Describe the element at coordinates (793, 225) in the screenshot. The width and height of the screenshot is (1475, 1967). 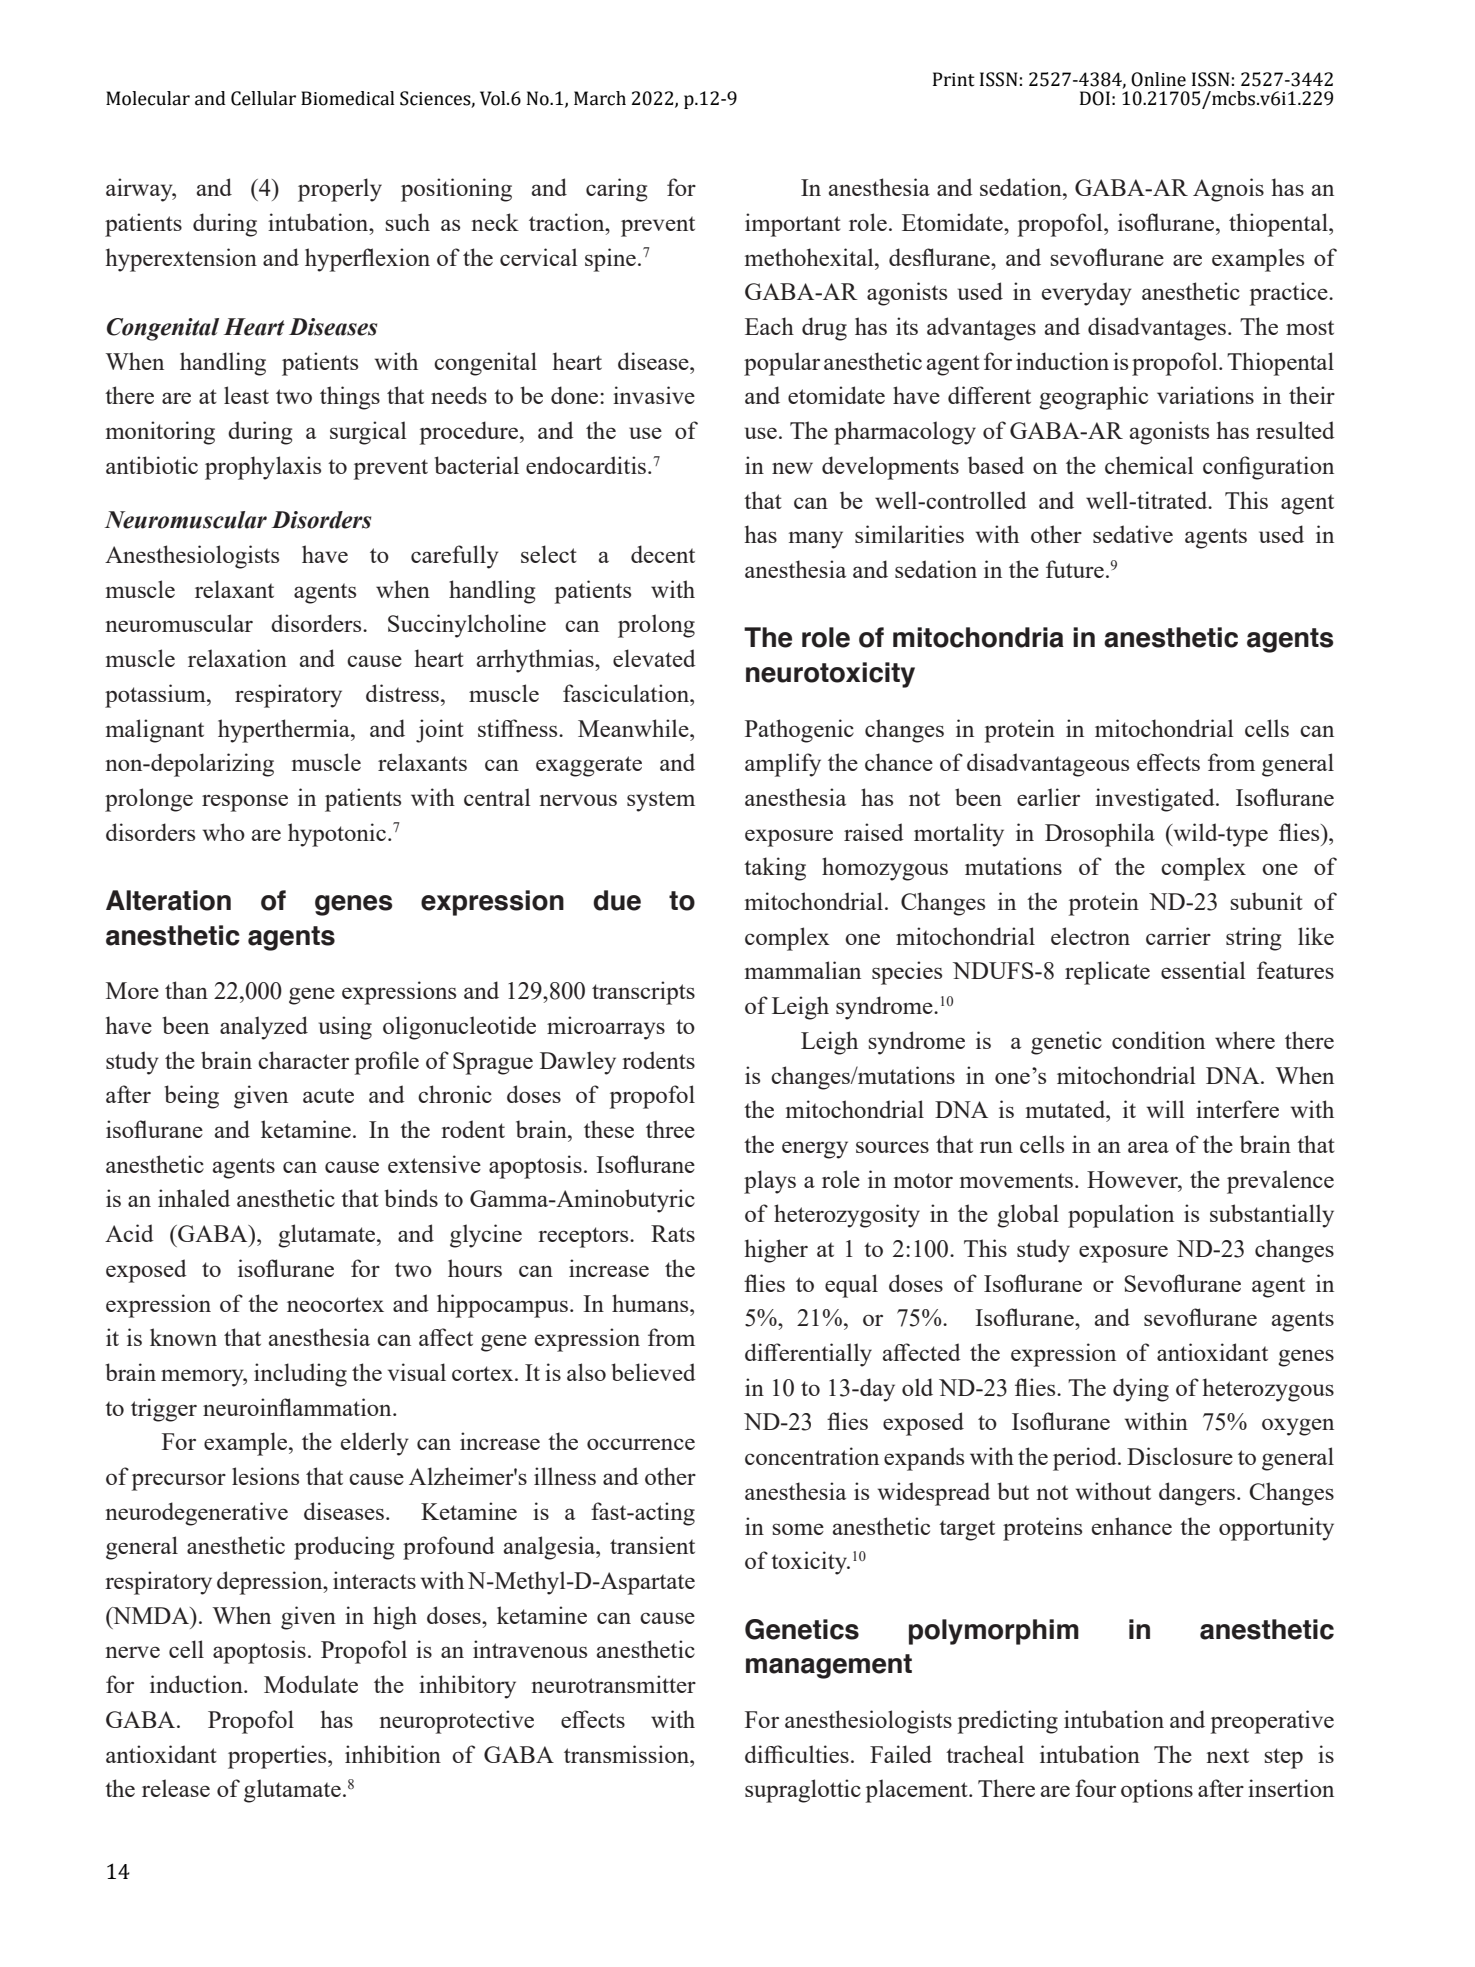
I see `important` at that location.
